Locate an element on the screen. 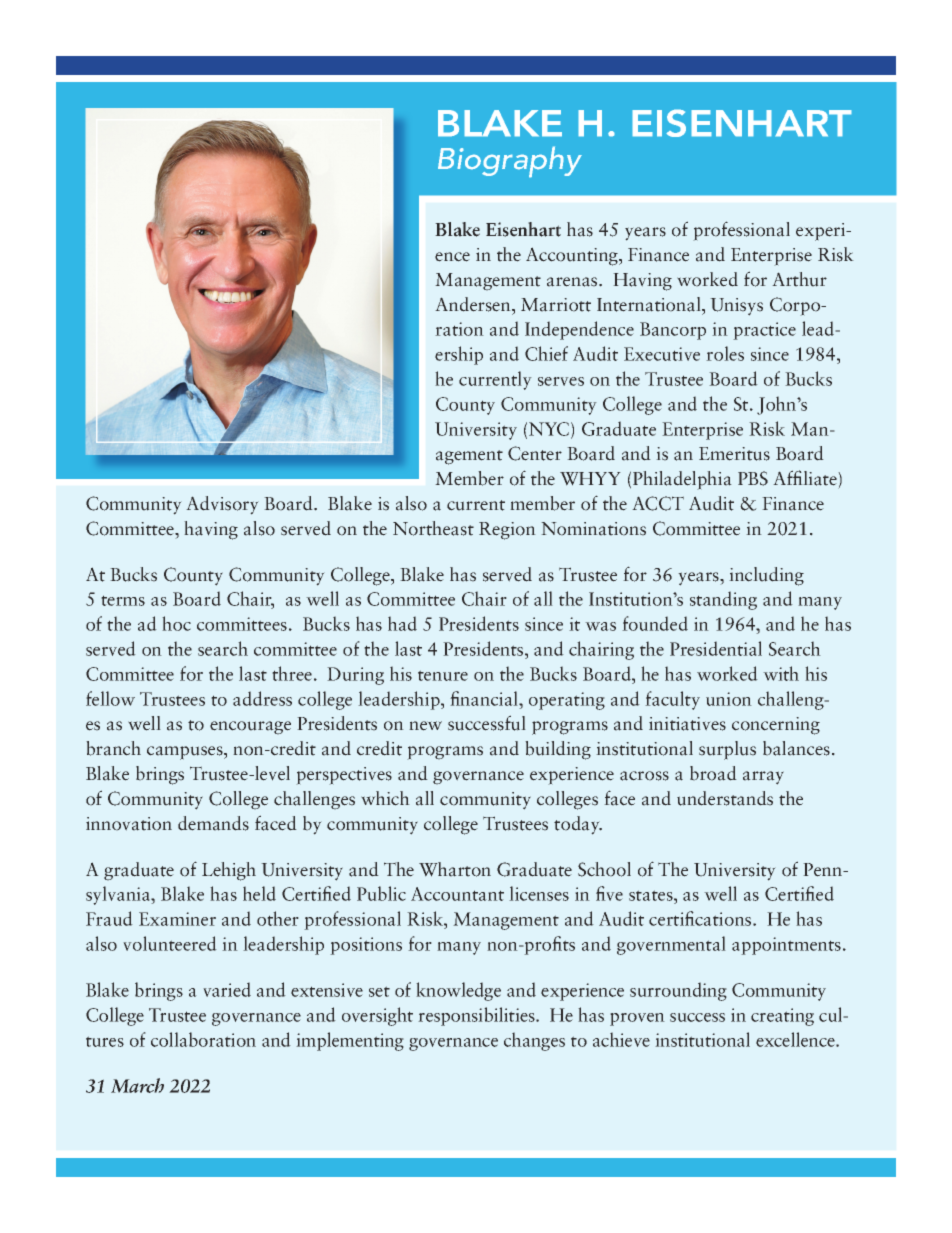  responsibilities is located at coordinates (477, 1016).
